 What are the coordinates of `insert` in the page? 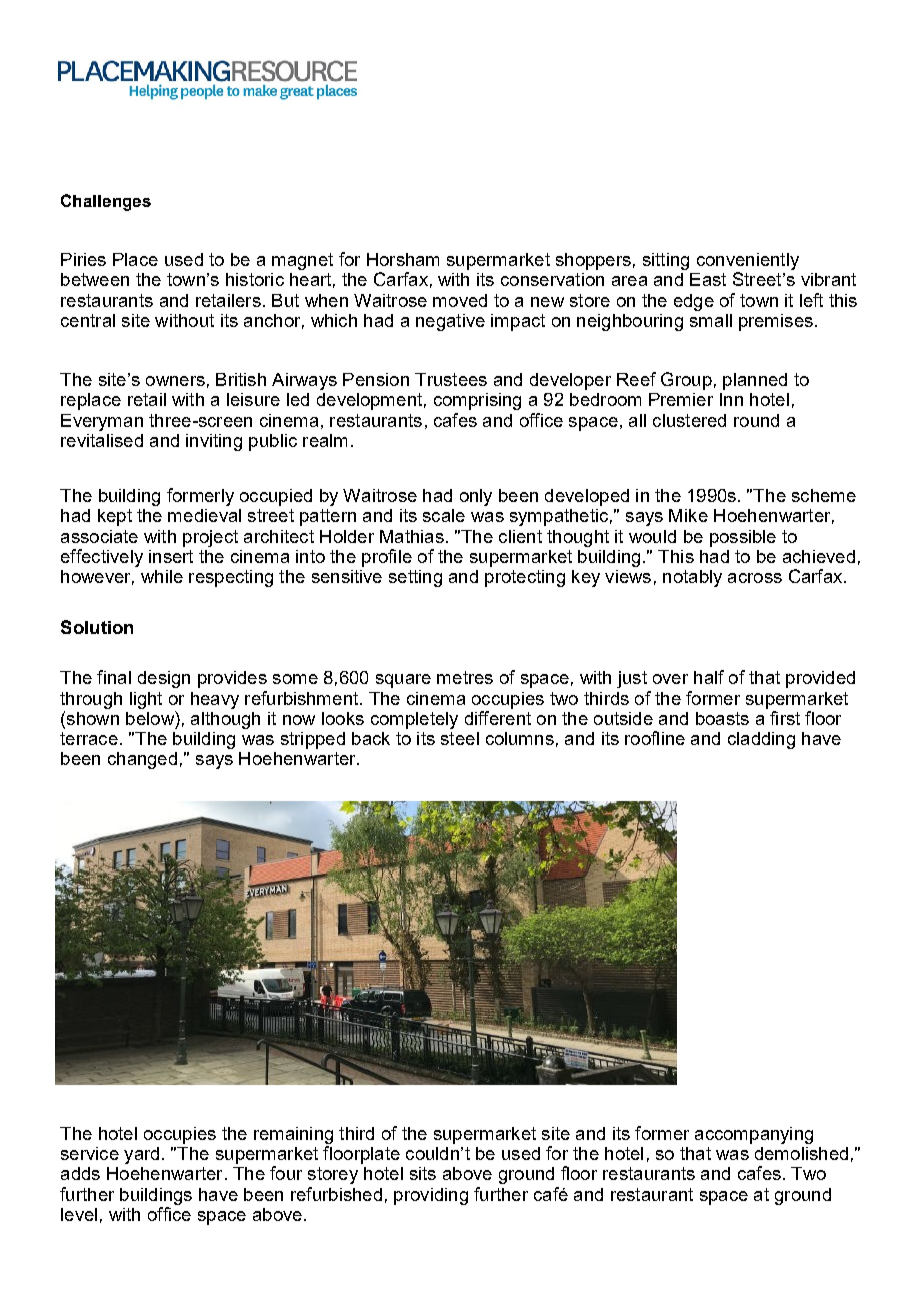 It's located at (171, 556).
